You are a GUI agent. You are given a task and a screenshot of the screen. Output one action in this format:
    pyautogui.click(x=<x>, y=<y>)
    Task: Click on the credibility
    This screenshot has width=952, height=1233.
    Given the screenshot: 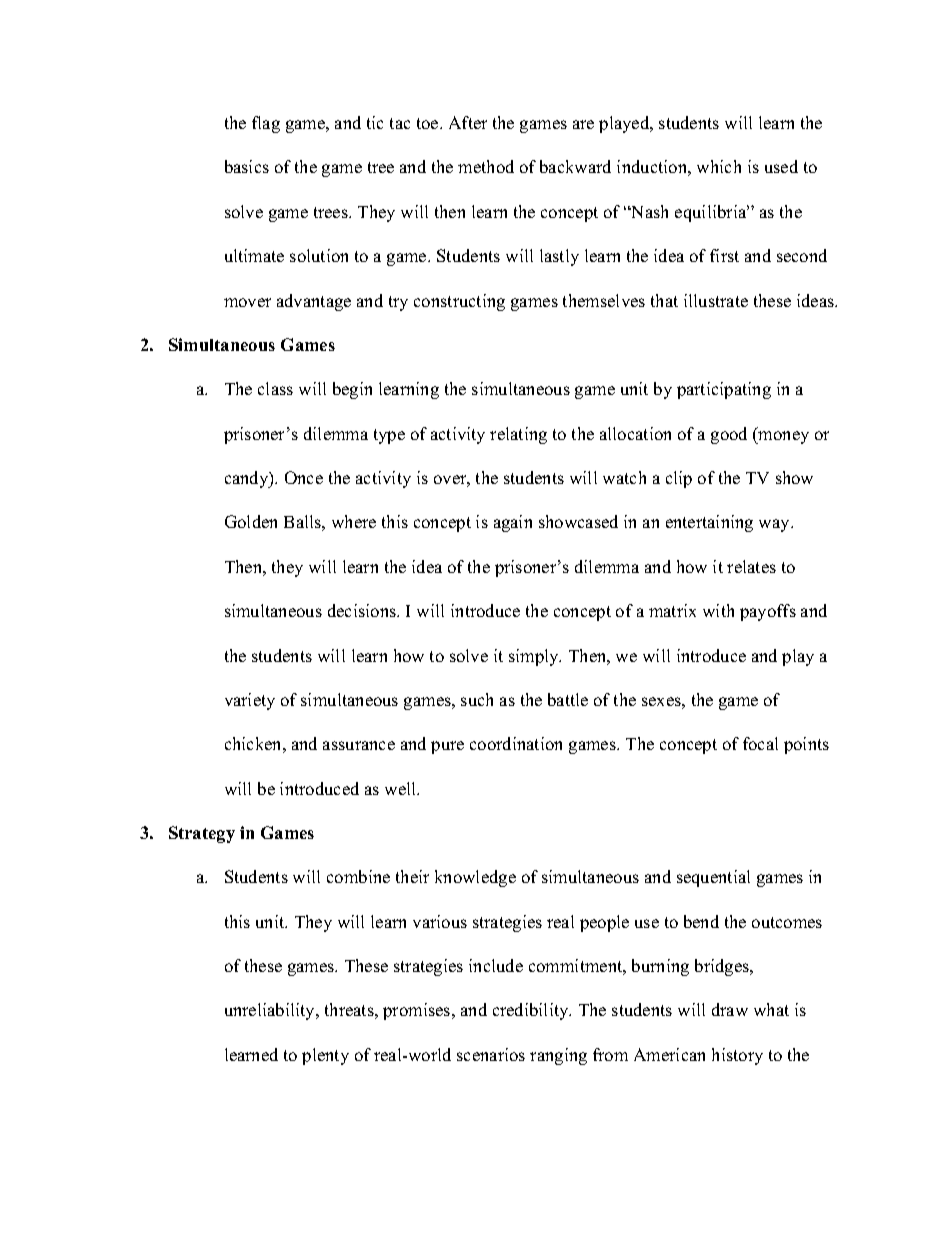 What is the action you would take?
    pyautogui.click(x=532, y=1011)
